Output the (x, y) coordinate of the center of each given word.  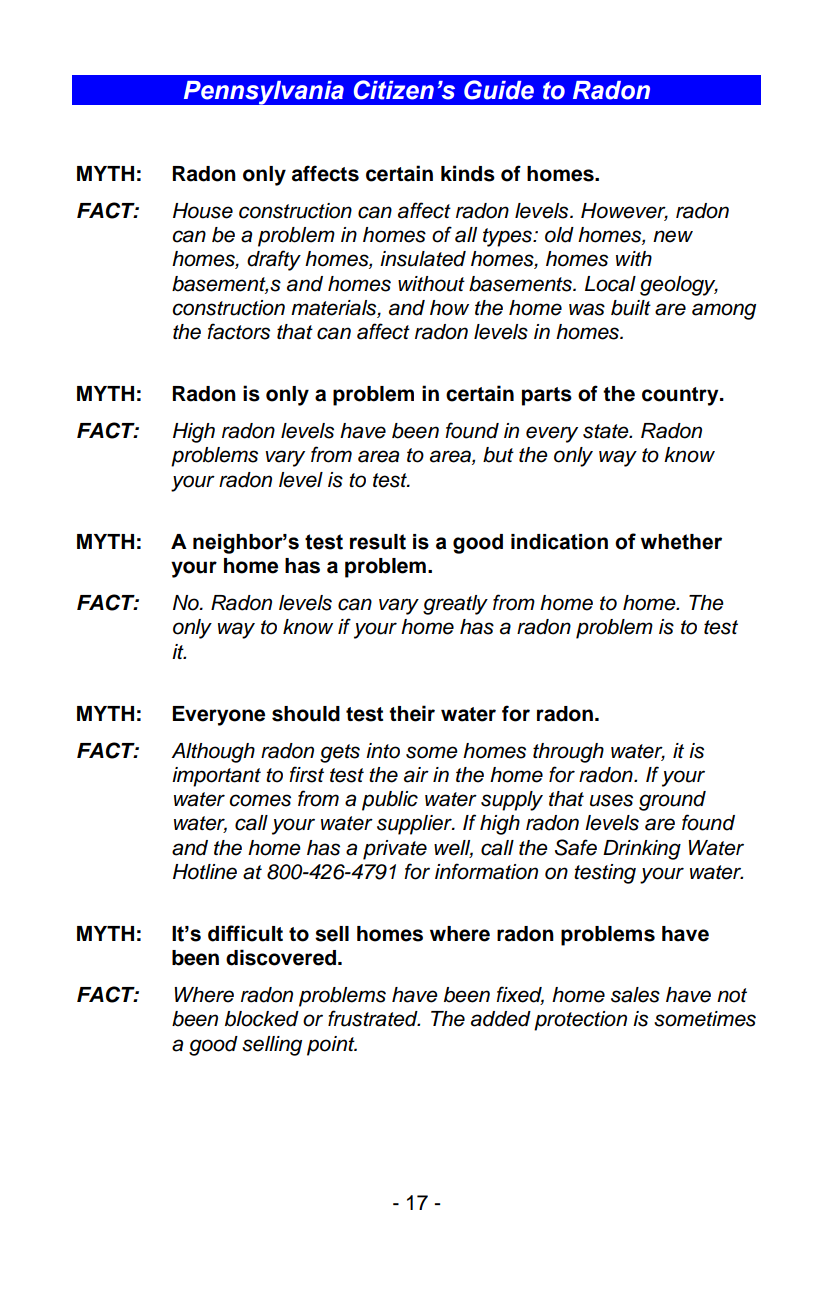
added (501, 1019)
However (624, 212)
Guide (499, 90)
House (203, 211)
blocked (262, 1019)
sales (635, 995)
